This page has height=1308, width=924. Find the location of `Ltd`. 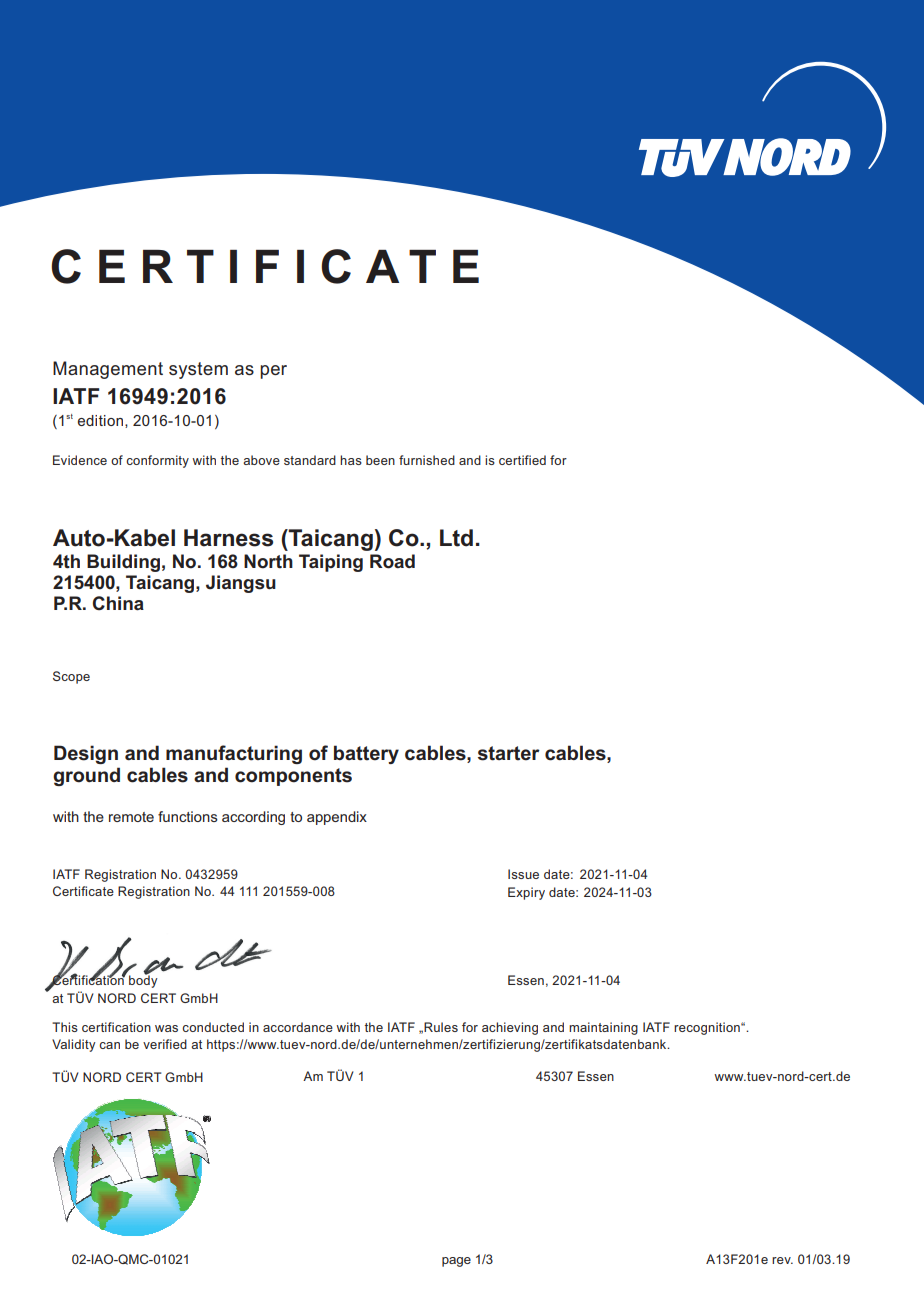

Ltd is located at coordinates (456, 538).
